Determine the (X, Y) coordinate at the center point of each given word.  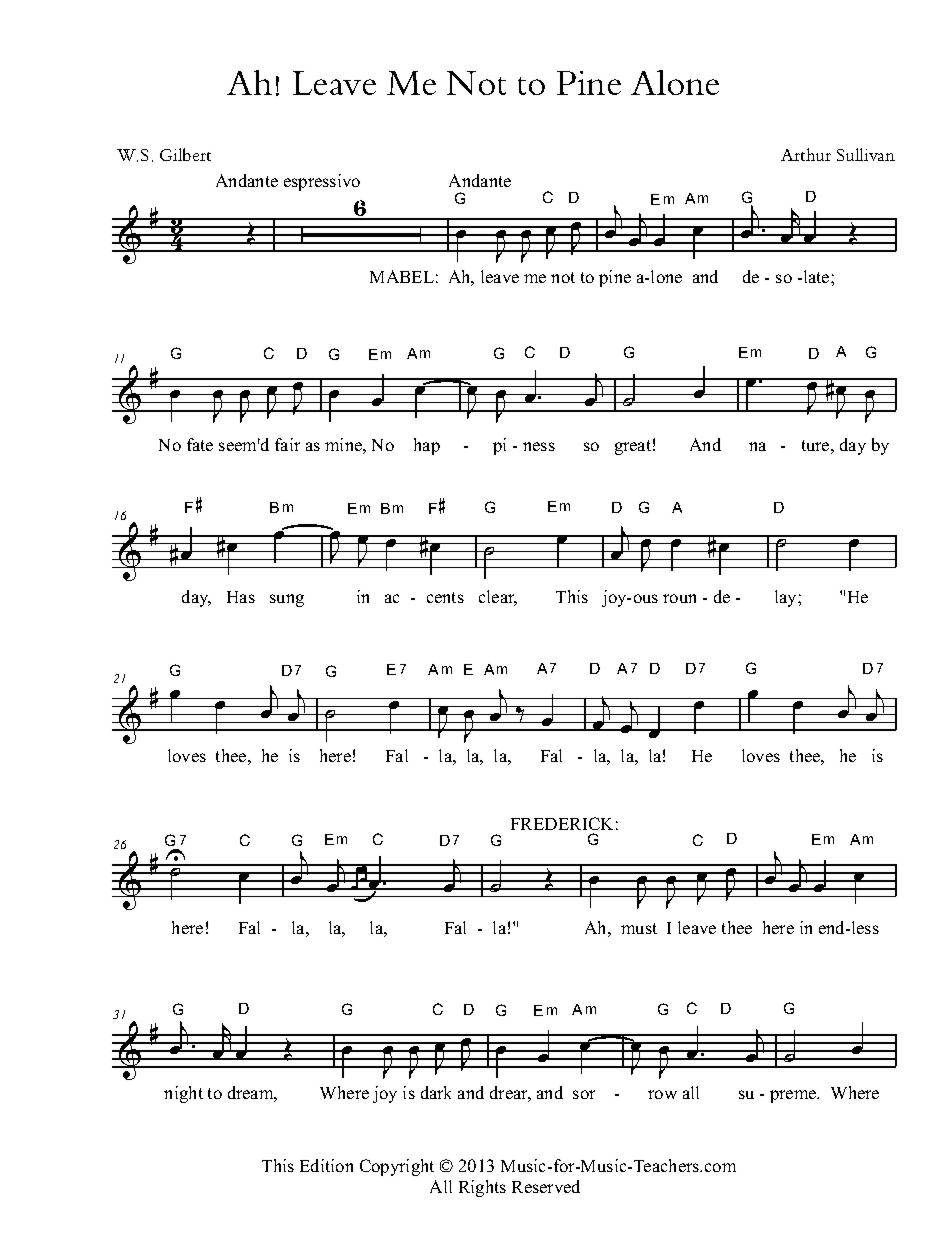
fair (287, 444)
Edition (326, 1165)
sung (287, 600)
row (662, 1094)
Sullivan (866, 154)
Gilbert (185, 154)
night (183, 1094)
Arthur (806, 154)
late (816, 276)
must (639, 928)
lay (787, 598)
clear (498, 598)
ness (539, 446)
